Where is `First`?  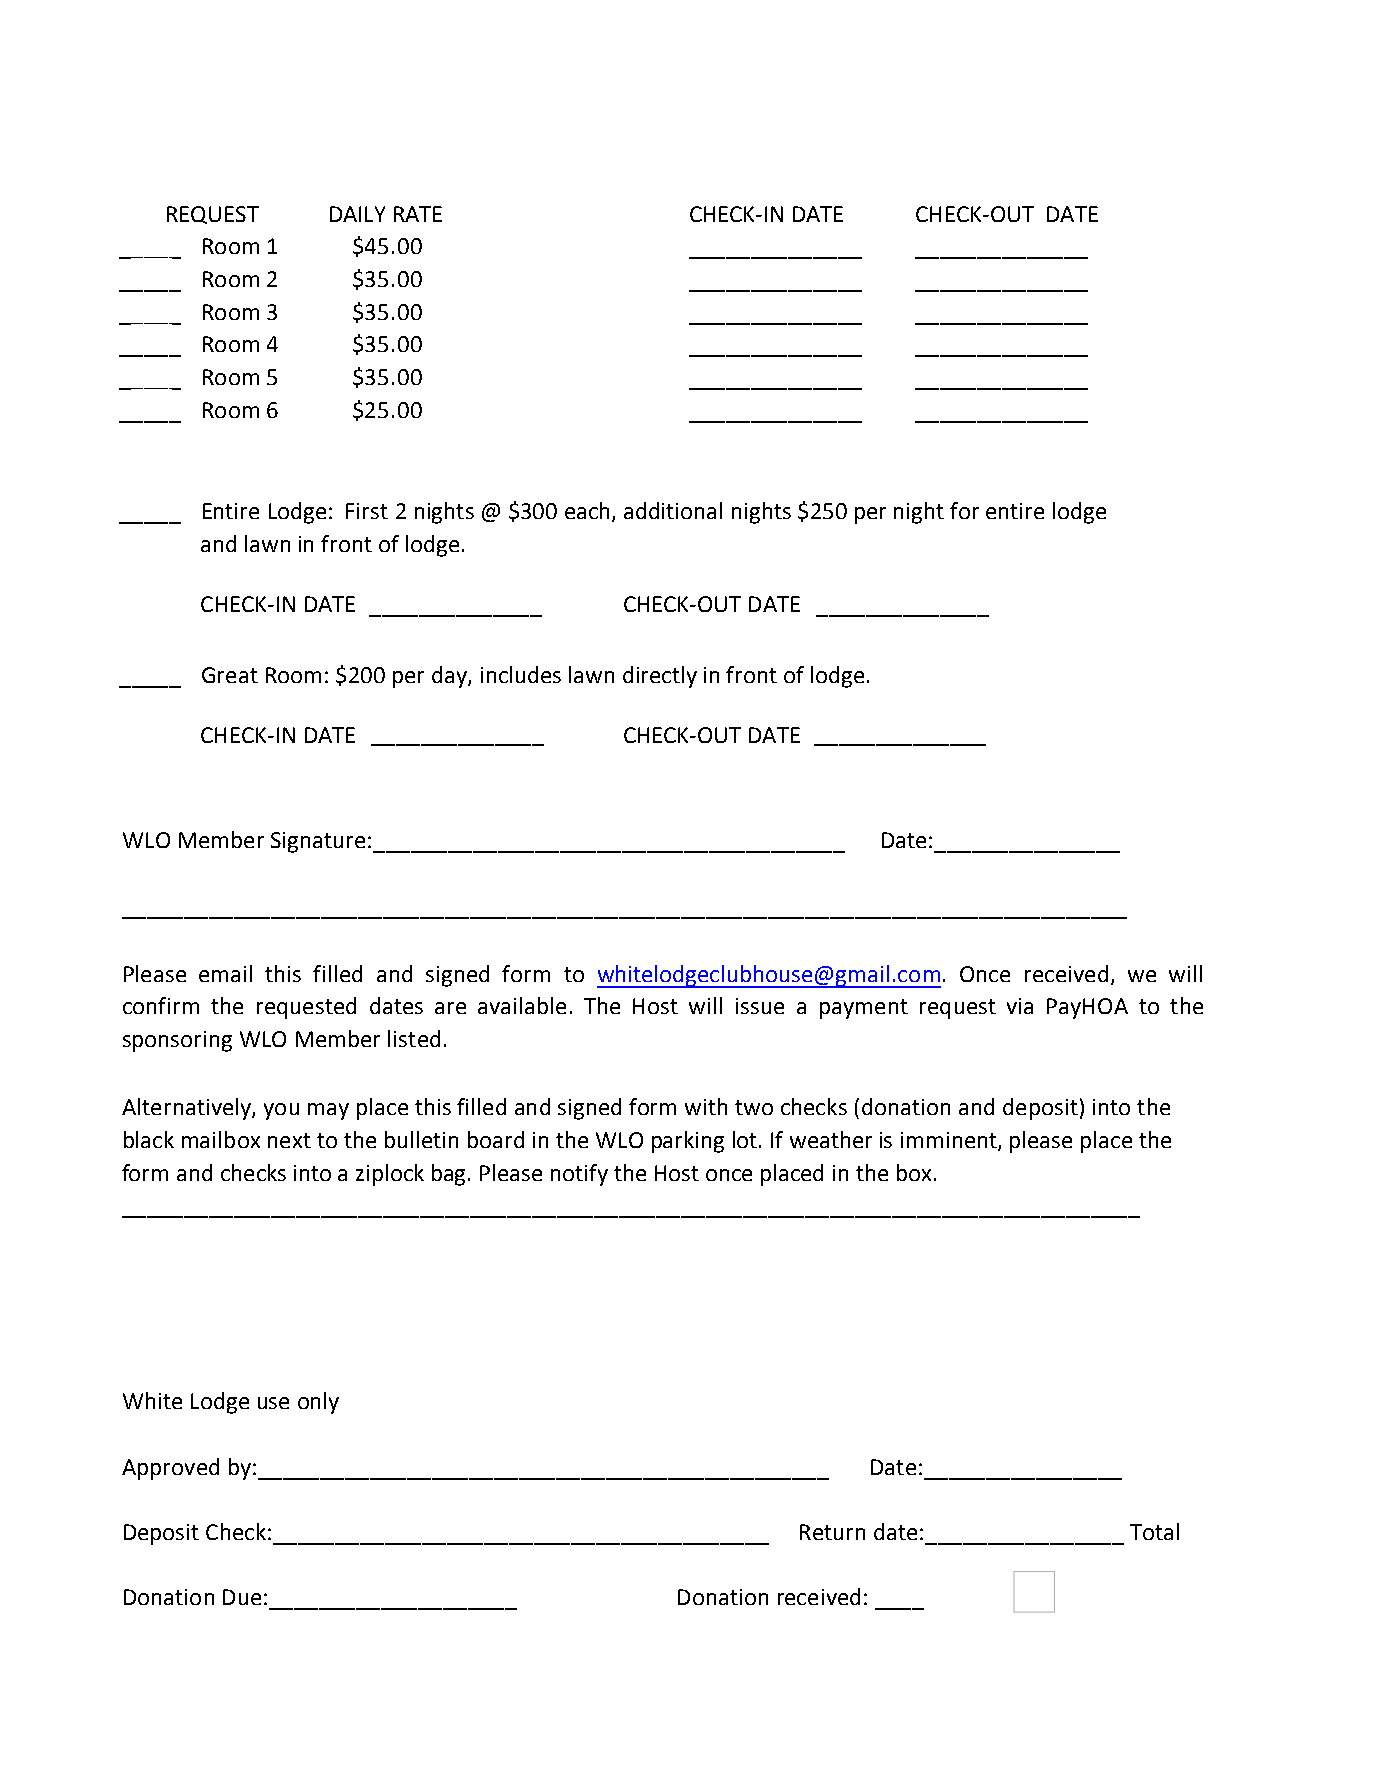
First is located at coordinates (367, 511).
